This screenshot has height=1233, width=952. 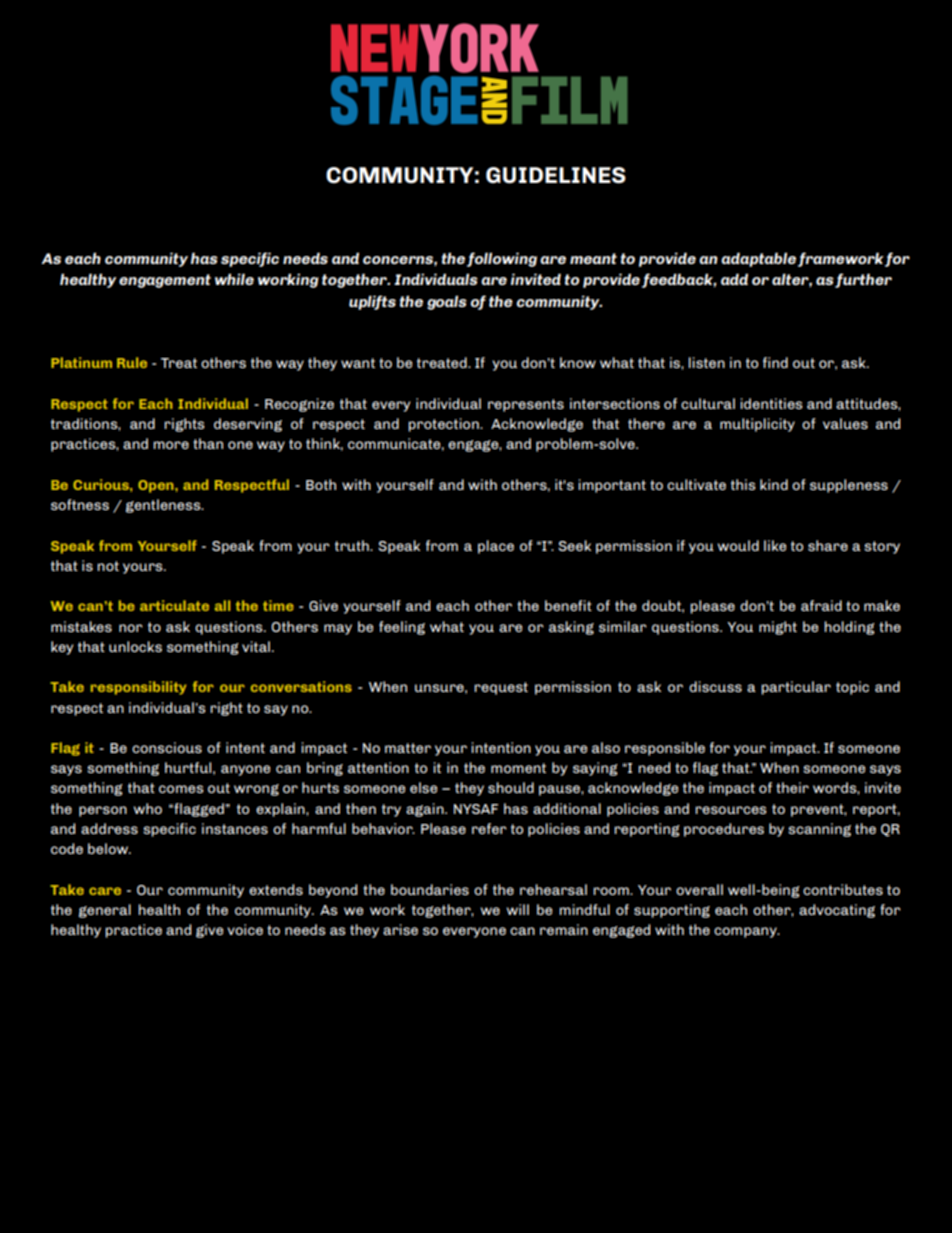 What do you see at coordinates (556, 175) in the screenshot?
I see `GUIDELINES` at bounding box center [556, 175].
